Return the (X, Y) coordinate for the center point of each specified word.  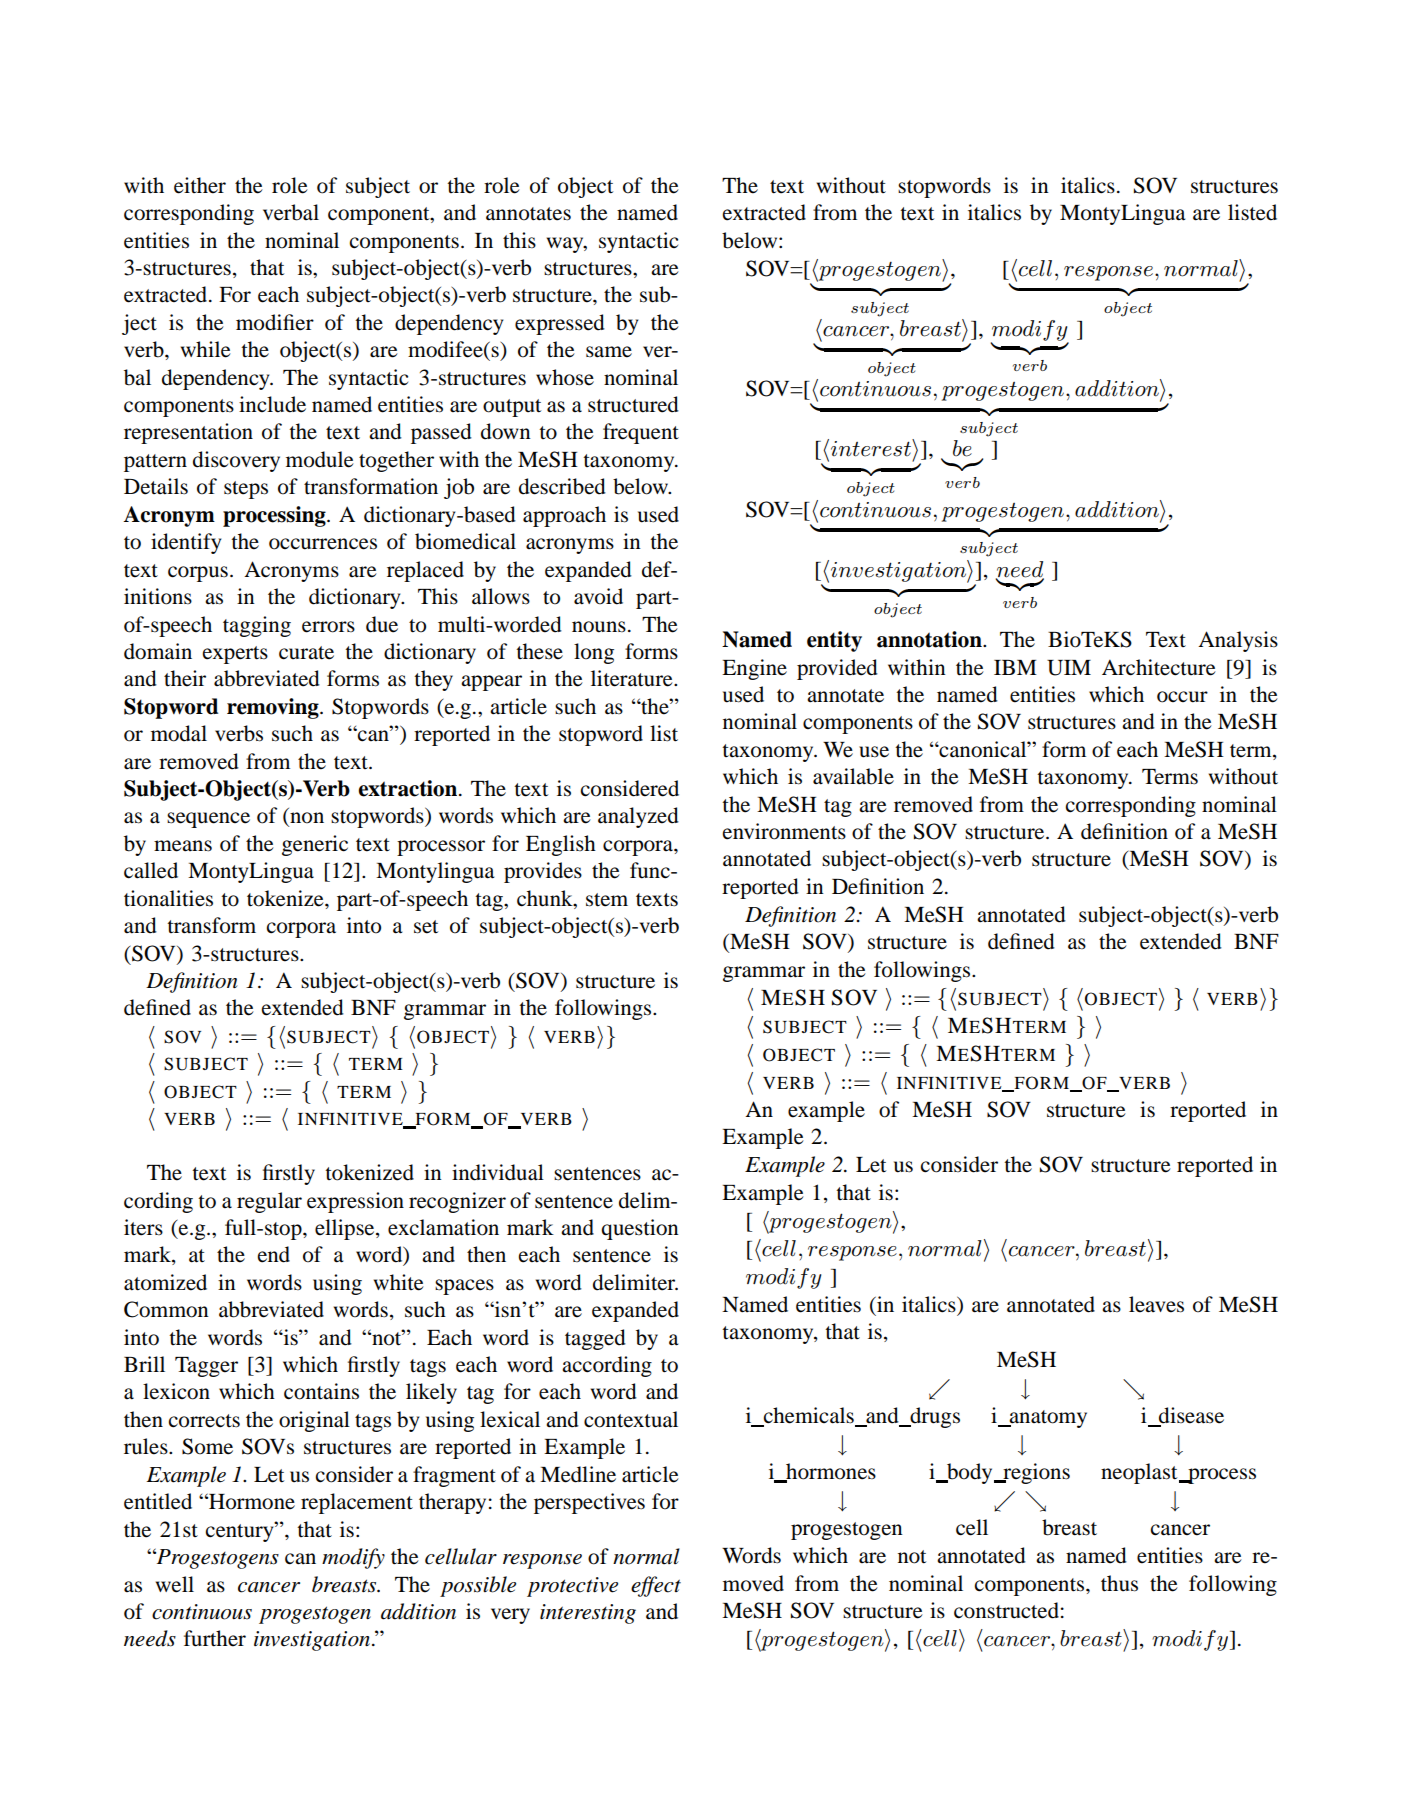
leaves (1156, 1304)
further (215, 1638)
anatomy (1047, 1419)
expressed (560, 324)
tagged (595, 1339)
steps (246, 490)
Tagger (206, 1367)
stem (607, 900)
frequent (641, 433)
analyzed (638, 817)
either (200, 185)
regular (269, 1202)
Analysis (1238, 641)
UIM (1069, 668)
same (609, 352)
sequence (208, 820)
